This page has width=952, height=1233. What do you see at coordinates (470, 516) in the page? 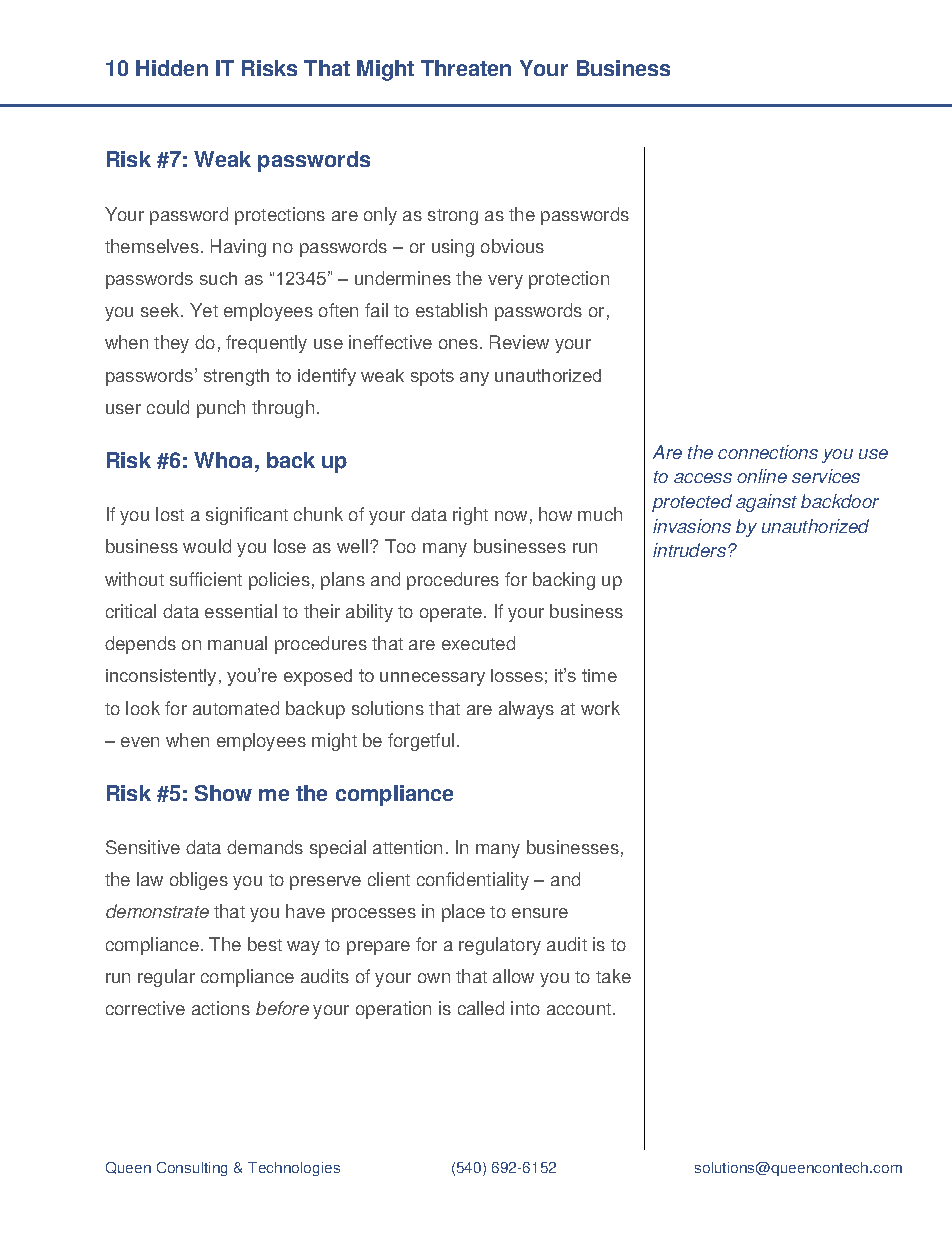
I see `right` at bounding box center [470, 516].
